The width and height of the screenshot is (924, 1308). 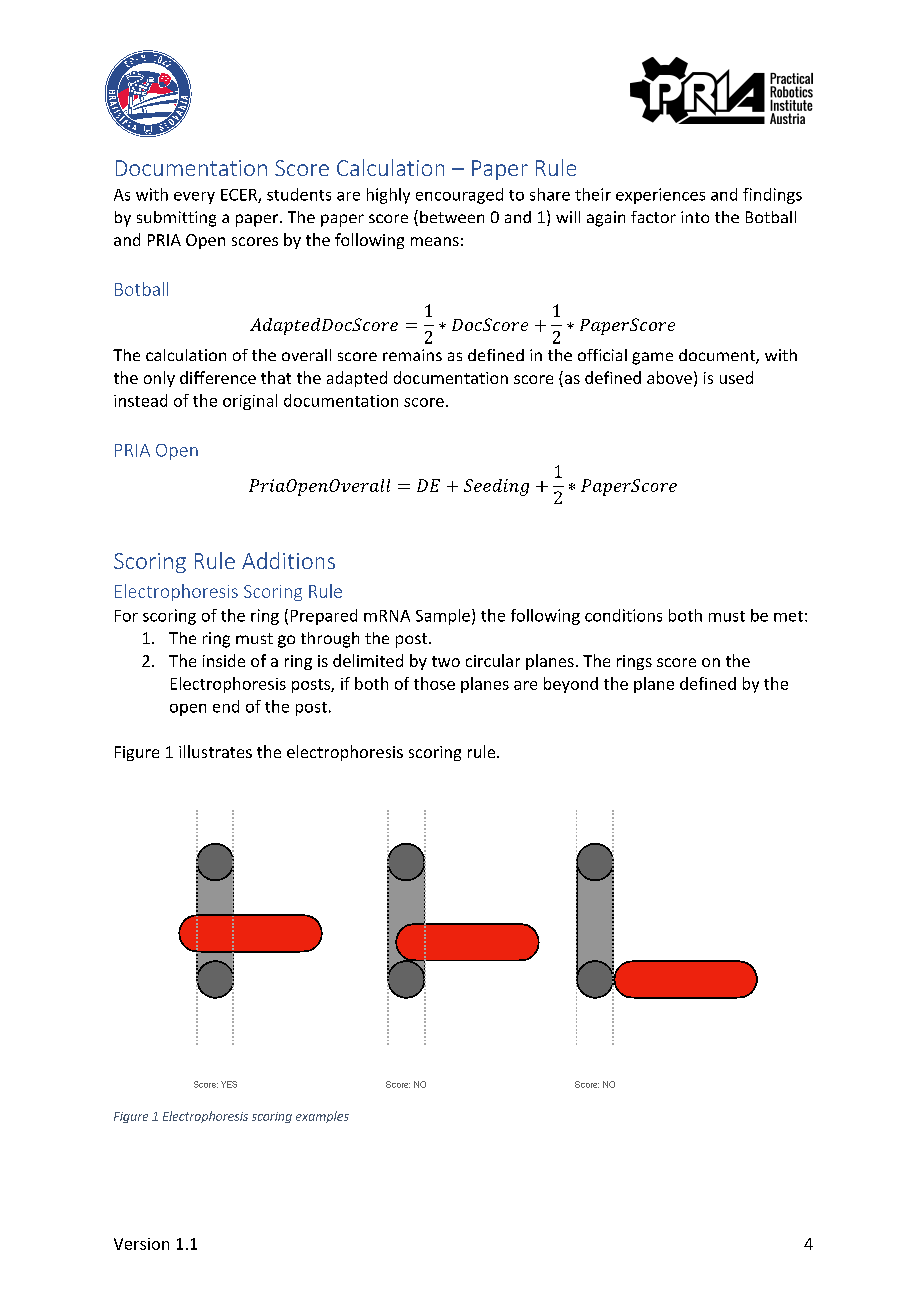 I want to click on examples, so click(x=322, y=1117).
